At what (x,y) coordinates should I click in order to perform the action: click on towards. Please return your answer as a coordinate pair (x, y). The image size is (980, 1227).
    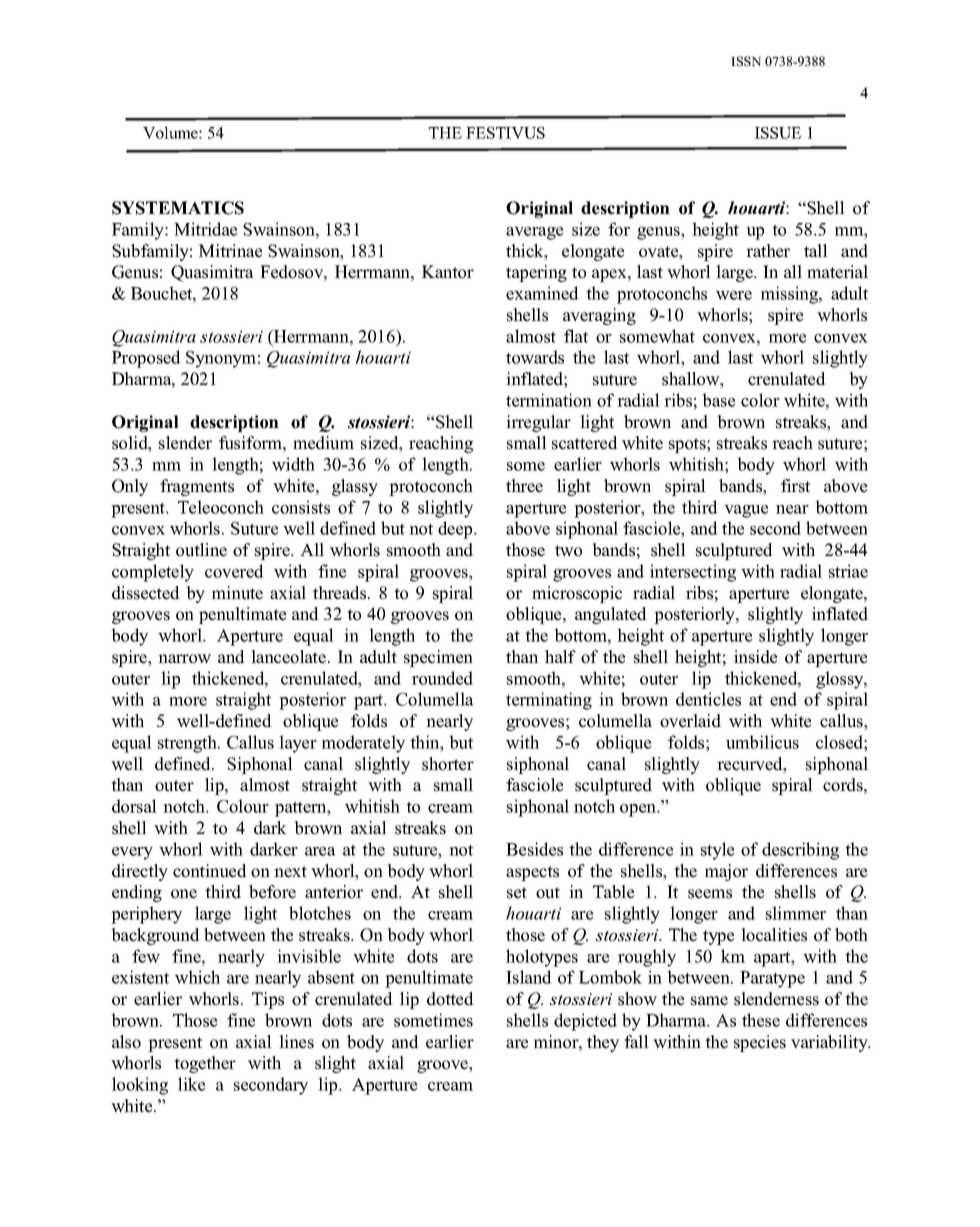
    Looking at the image, I should click on (535, 357).
